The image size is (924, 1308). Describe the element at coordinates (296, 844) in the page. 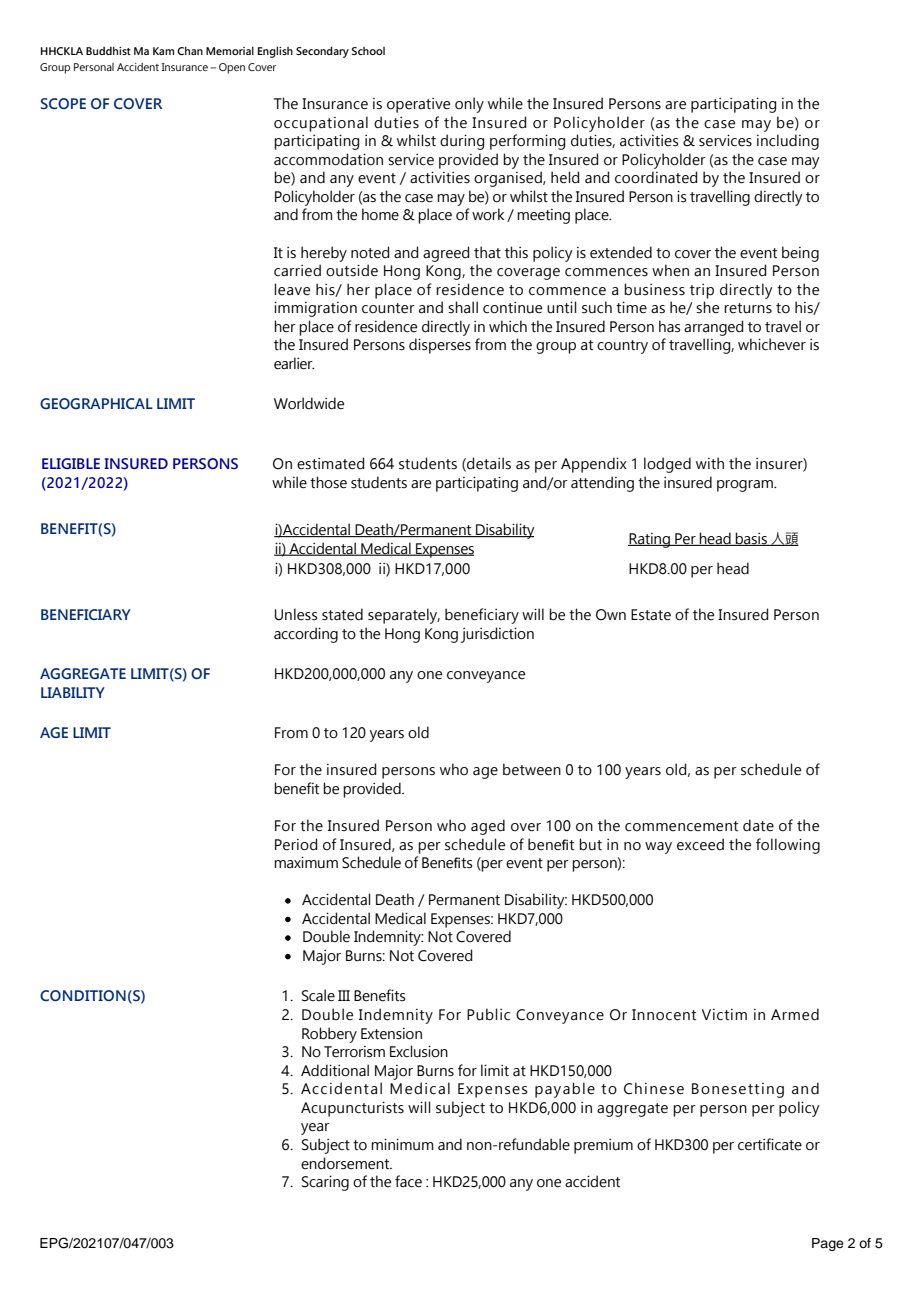

I see `Period` at that location.
